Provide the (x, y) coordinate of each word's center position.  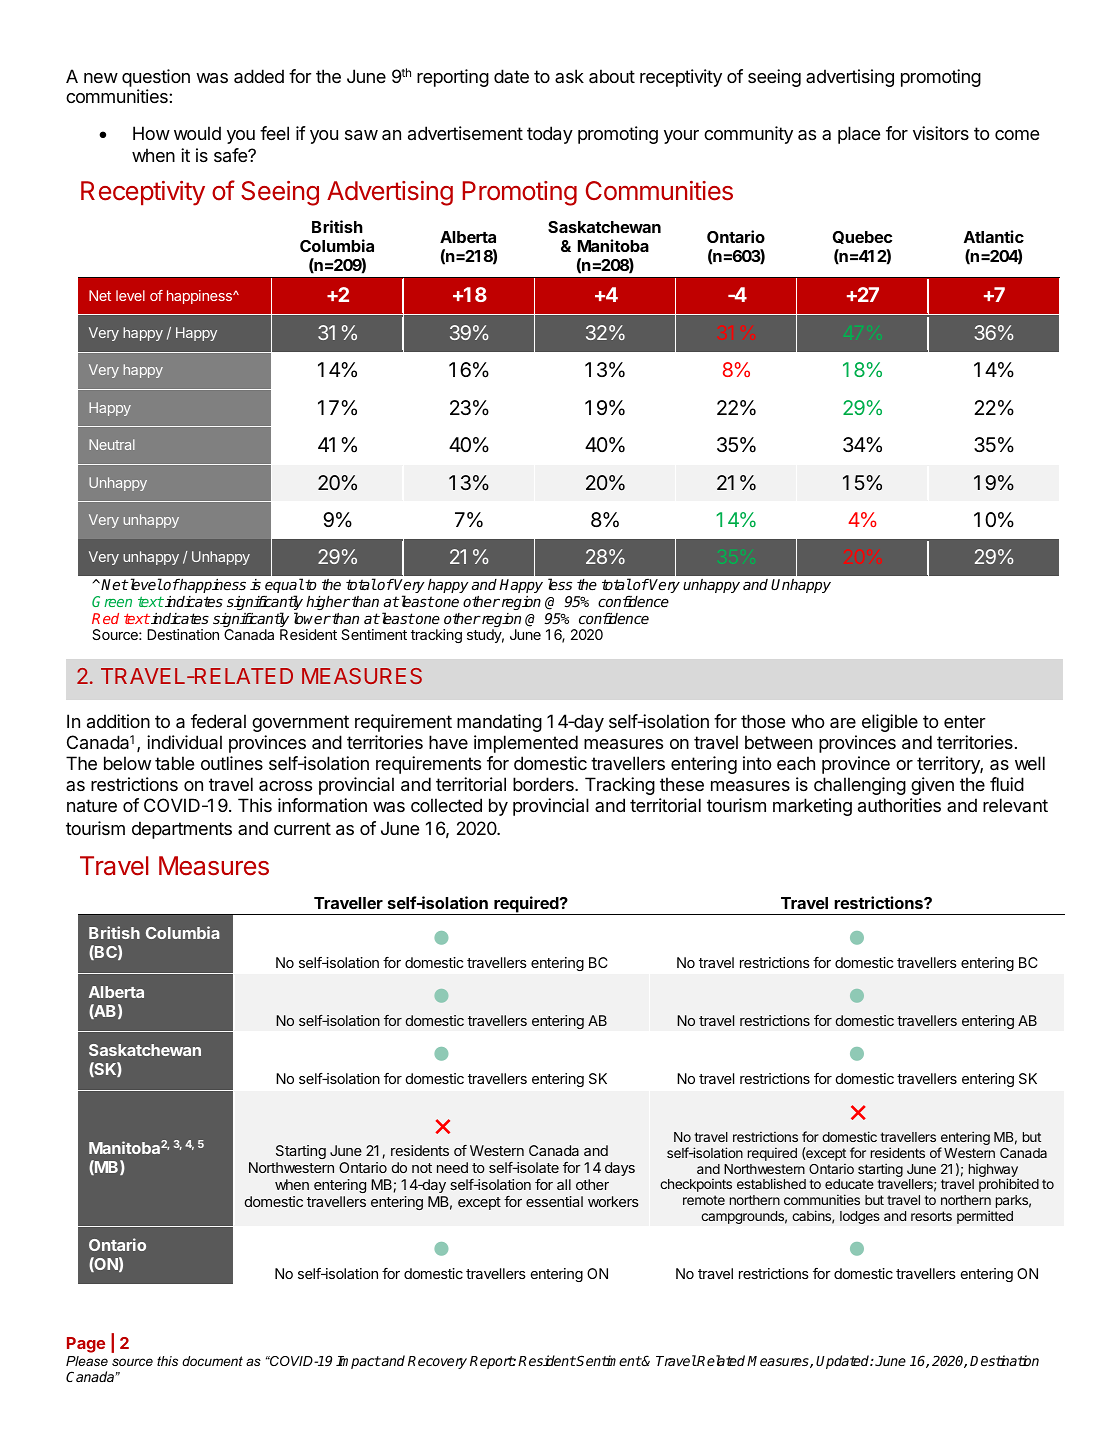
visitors (941, 133)
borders (544, 784)
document (212, 1361)
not (422, 1168)
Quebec (862, 237)
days (620, 1169)
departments (182, 830)
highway (994, 1172)
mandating (499, 723)
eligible (890, 723)
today (550, 135)
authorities (899, 805)
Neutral (112, 444)
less (560, 584)
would (197, 133)
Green (112, 601)
